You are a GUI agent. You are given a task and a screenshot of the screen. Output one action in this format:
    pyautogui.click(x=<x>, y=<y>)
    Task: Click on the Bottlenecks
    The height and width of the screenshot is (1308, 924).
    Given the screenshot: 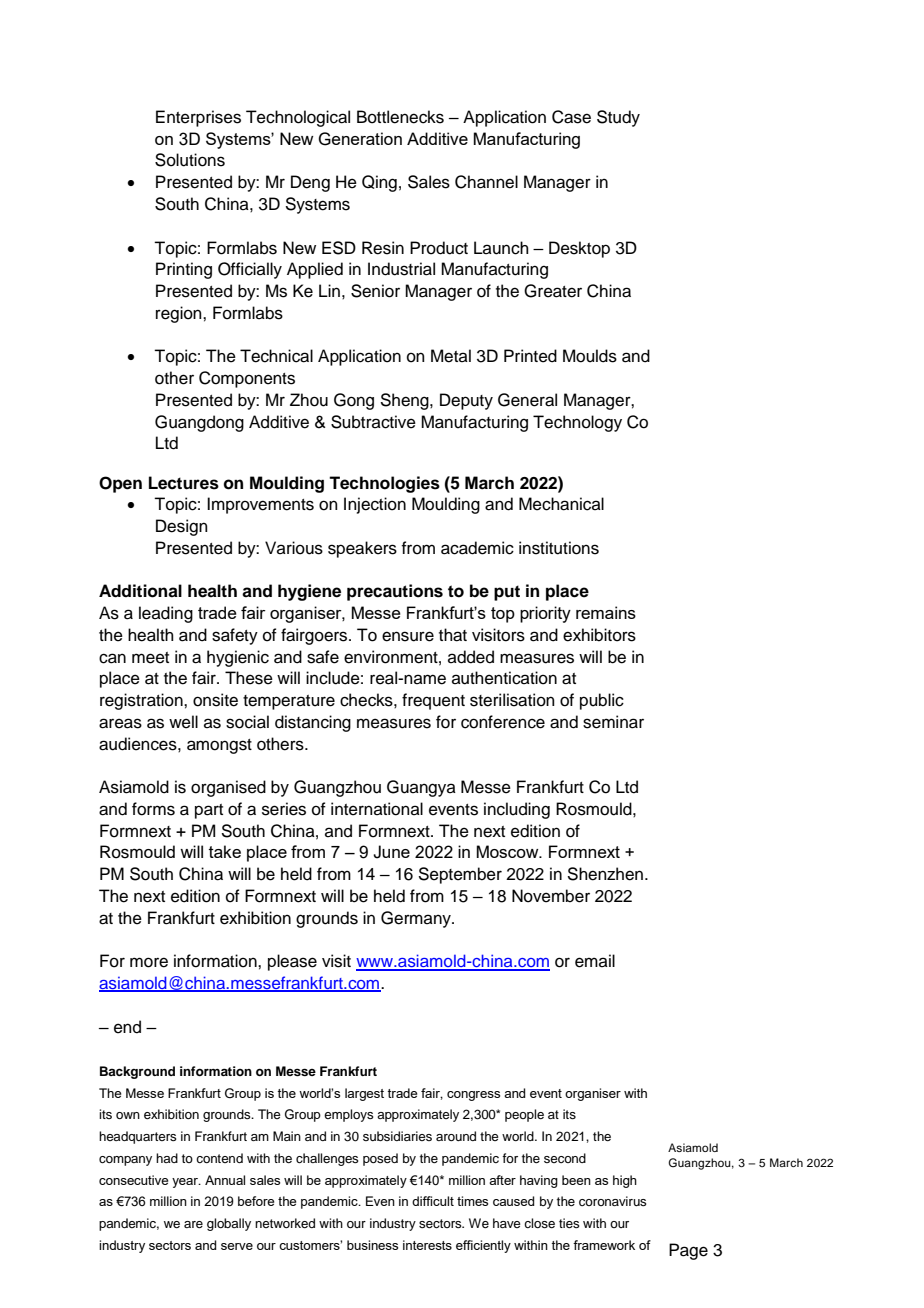 What is the action you would take?
    pyautogui.click(x=400, y=117)
